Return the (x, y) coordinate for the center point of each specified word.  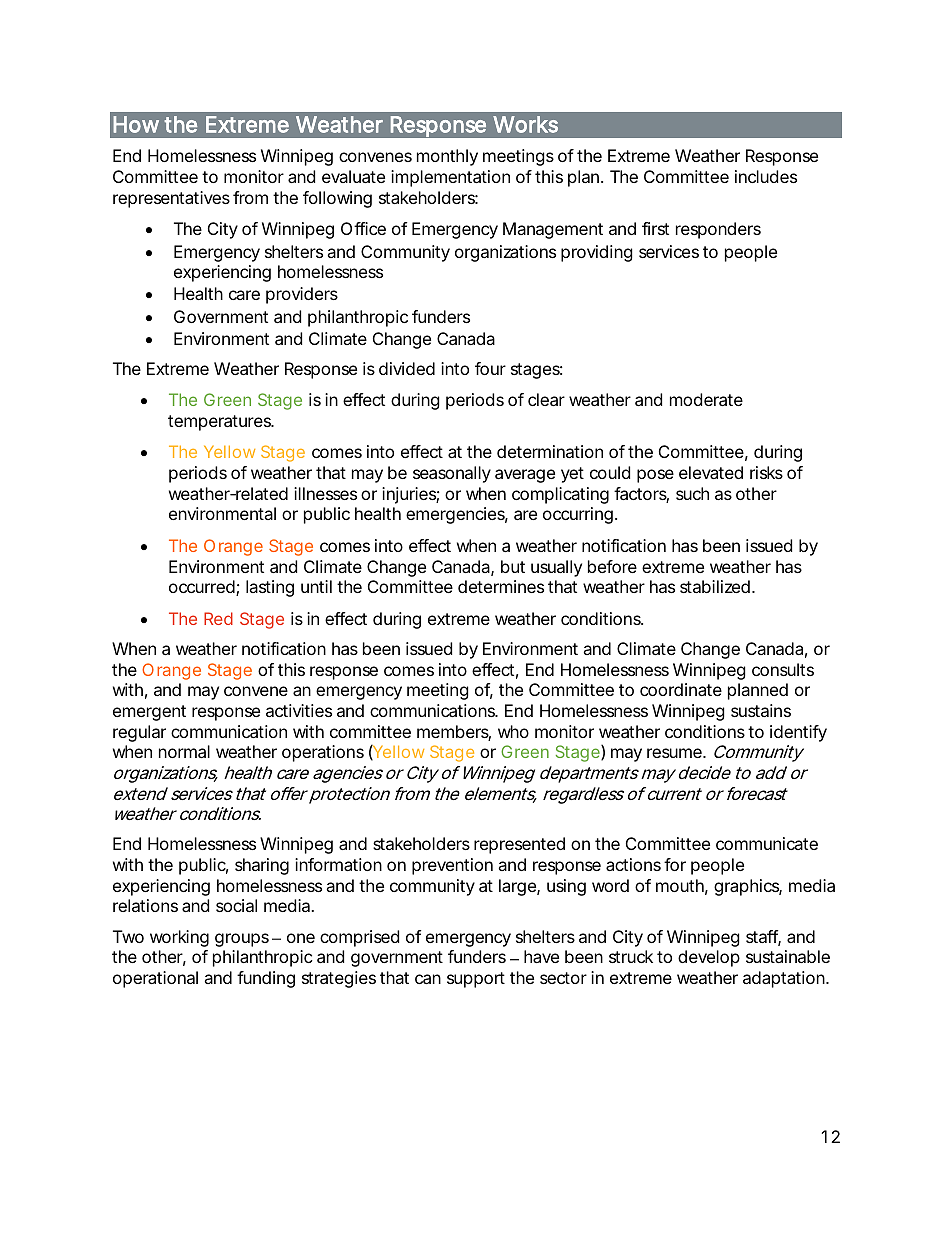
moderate (706, 399)
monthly (447, 157)
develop (709, 958)
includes (766, 176)
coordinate (681, 689)
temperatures (221, 423)
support (476, 980)
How (136, 124)
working (179, 938)
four (490, 368)
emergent (149, 713)
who (513, 731)
